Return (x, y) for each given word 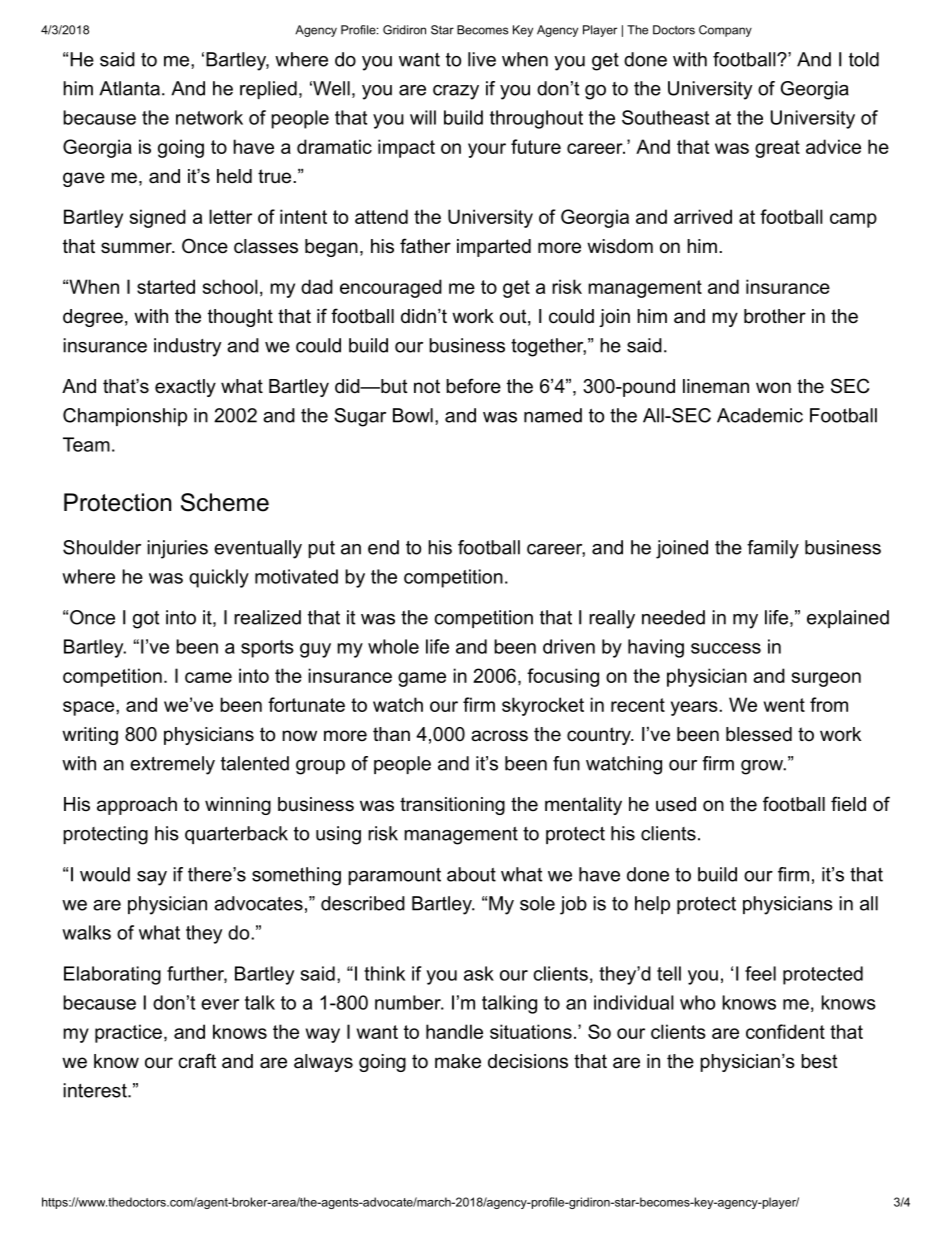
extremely (172, 765)
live (482, 59)
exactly (185, 388)
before (473, 386)
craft (197, 1061)
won (773, 388)
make (458, 1061)
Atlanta (129, 88)
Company (725, 31)
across (499, 736)
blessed (759, 734)
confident (785, 1031)
